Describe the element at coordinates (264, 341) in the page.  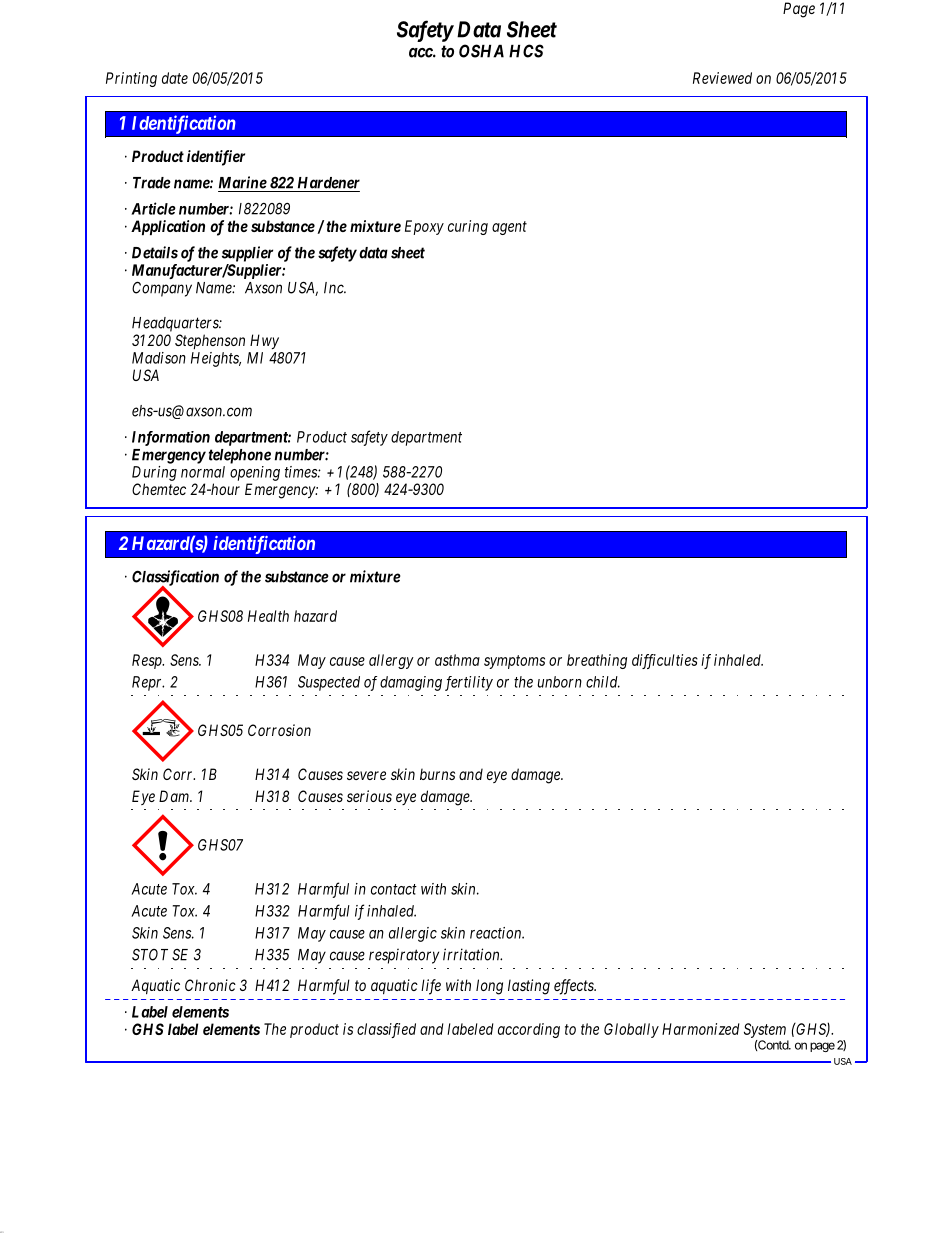
I see `Hwy` at that location.
